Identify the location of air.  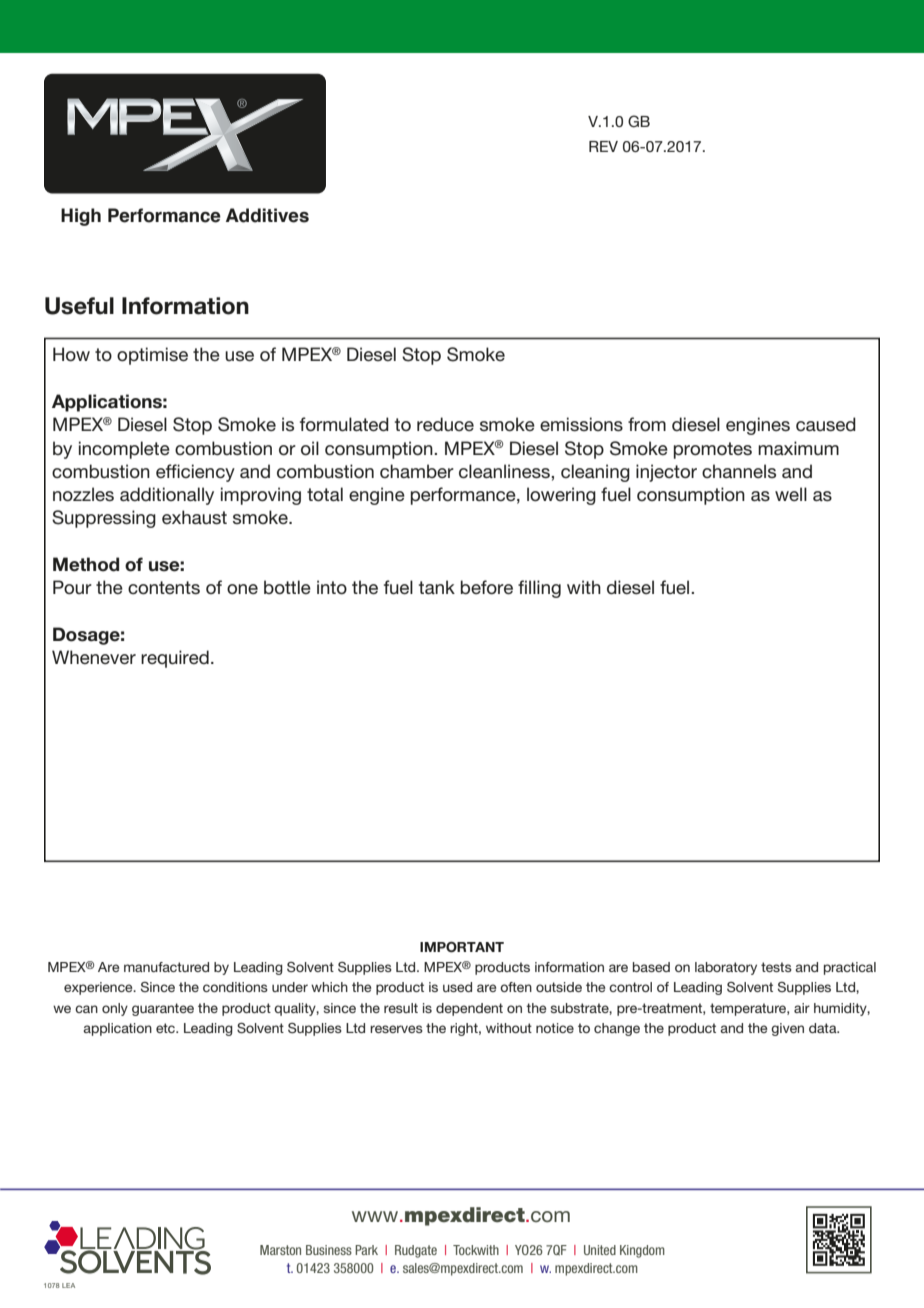
(802, 1008).
